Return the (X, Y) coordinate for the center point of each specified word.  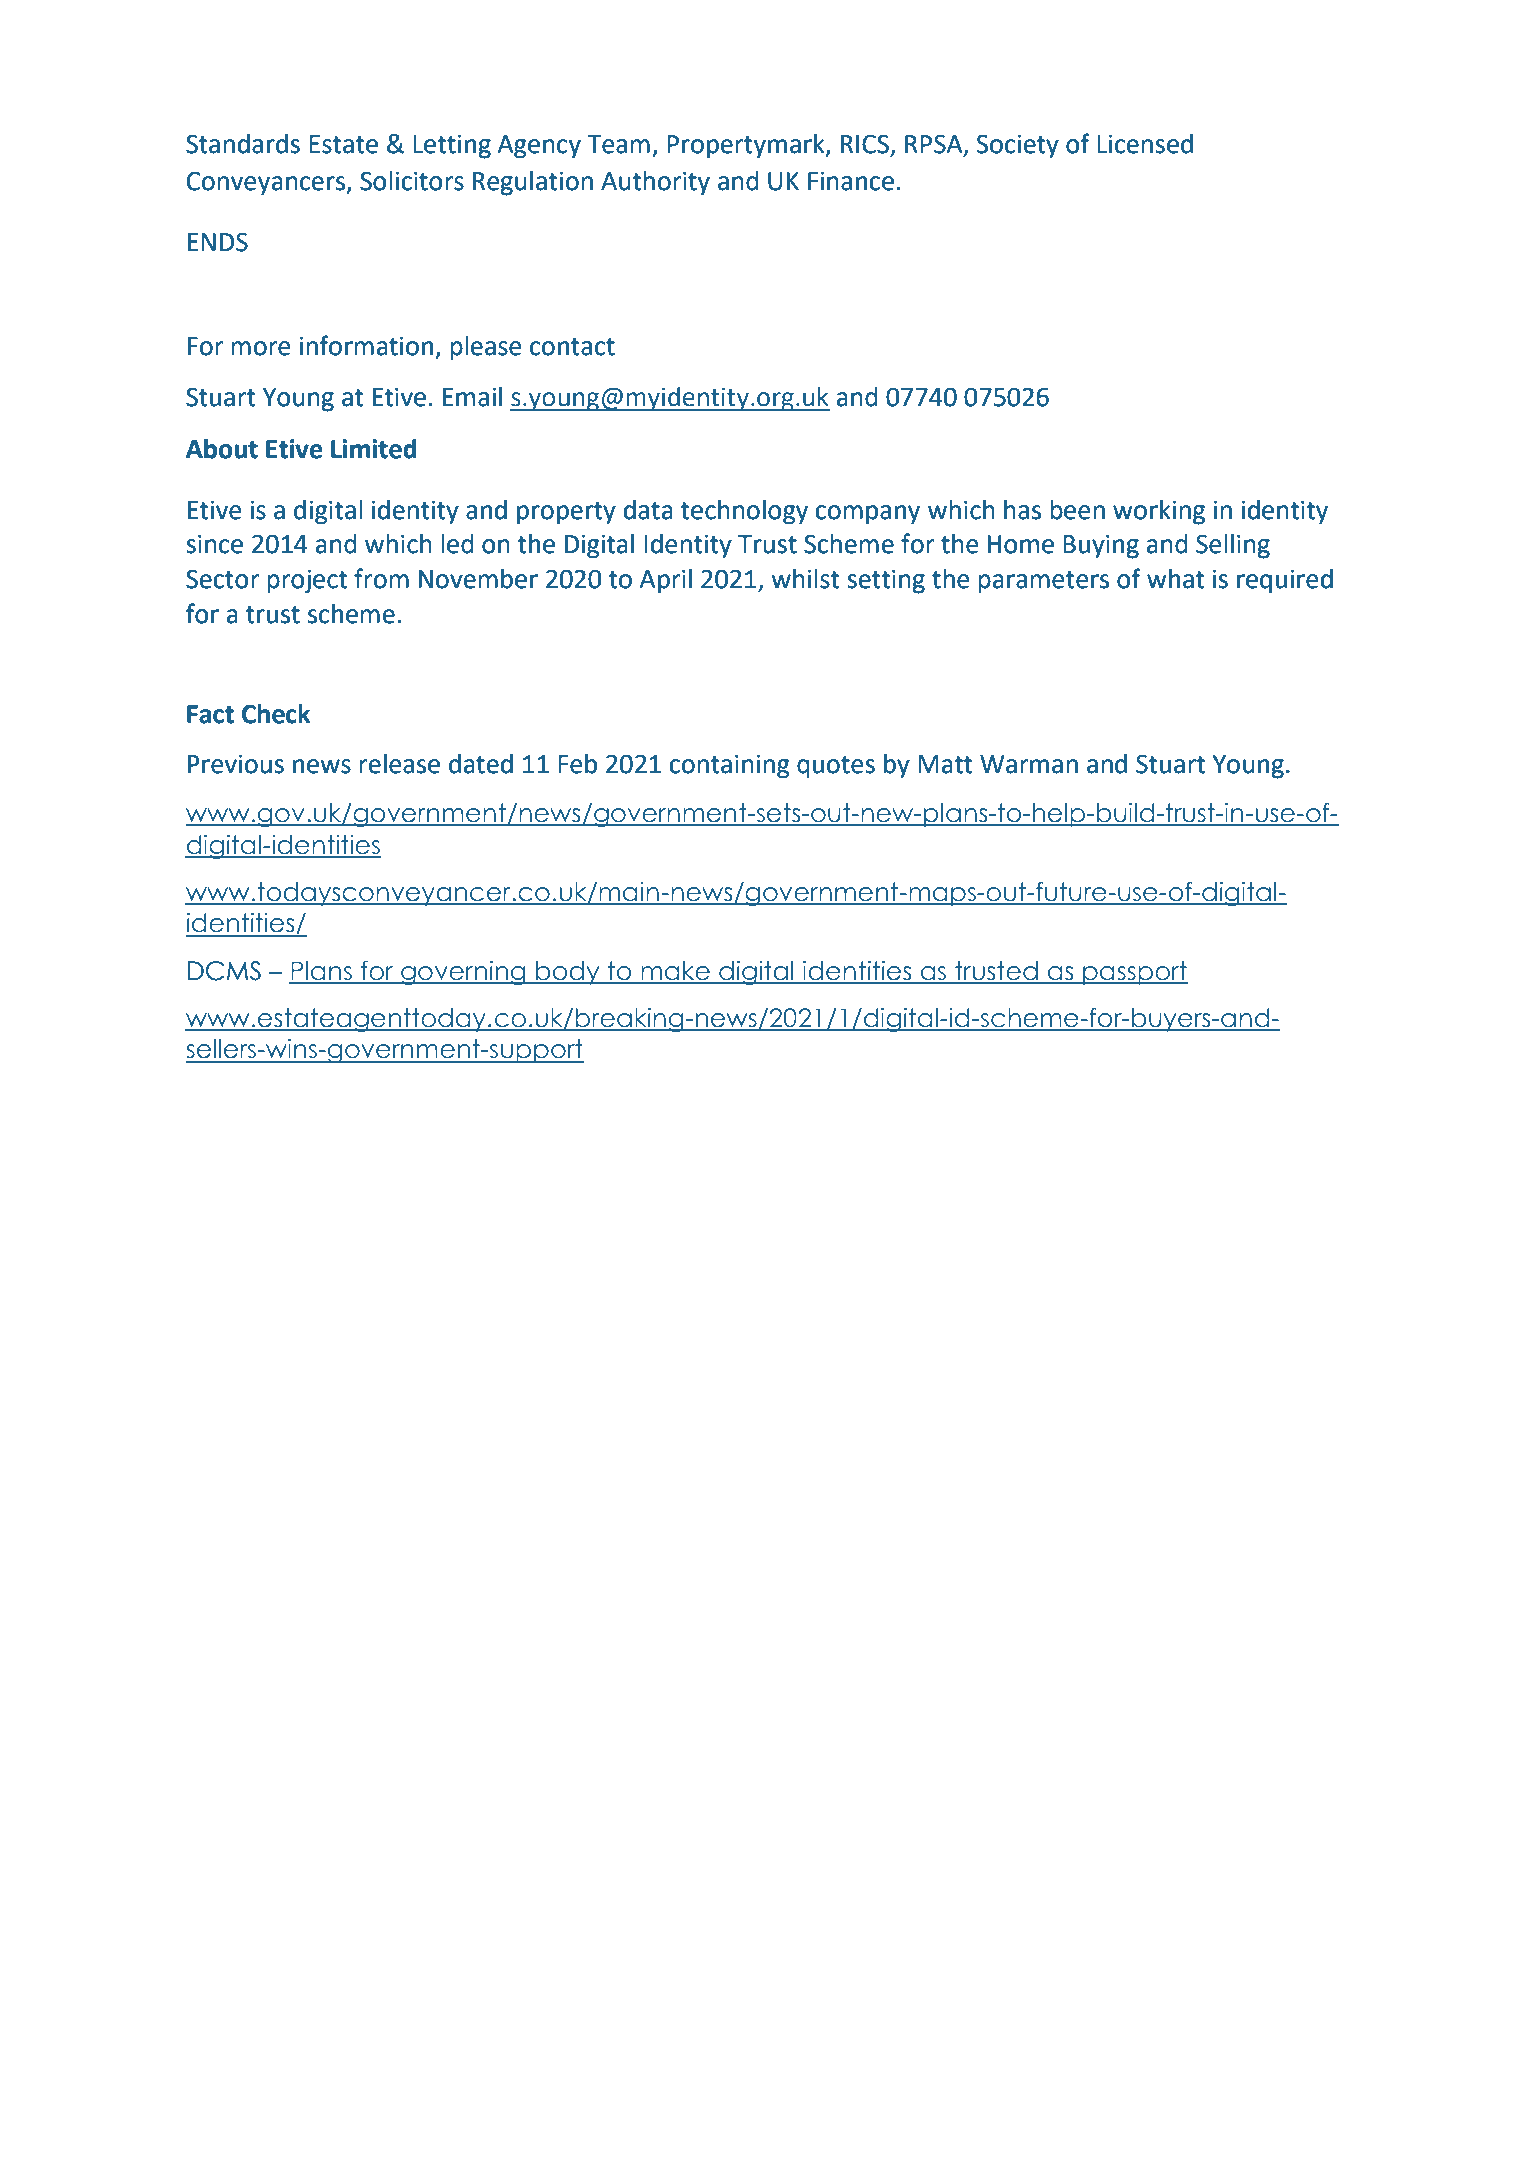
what (1175, 579)
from (381, 578)
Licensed (1145, 144)
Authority (655, 183)
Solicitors (412, 181)
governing (463, 973)
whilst (805, 579)
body (568, 973)
